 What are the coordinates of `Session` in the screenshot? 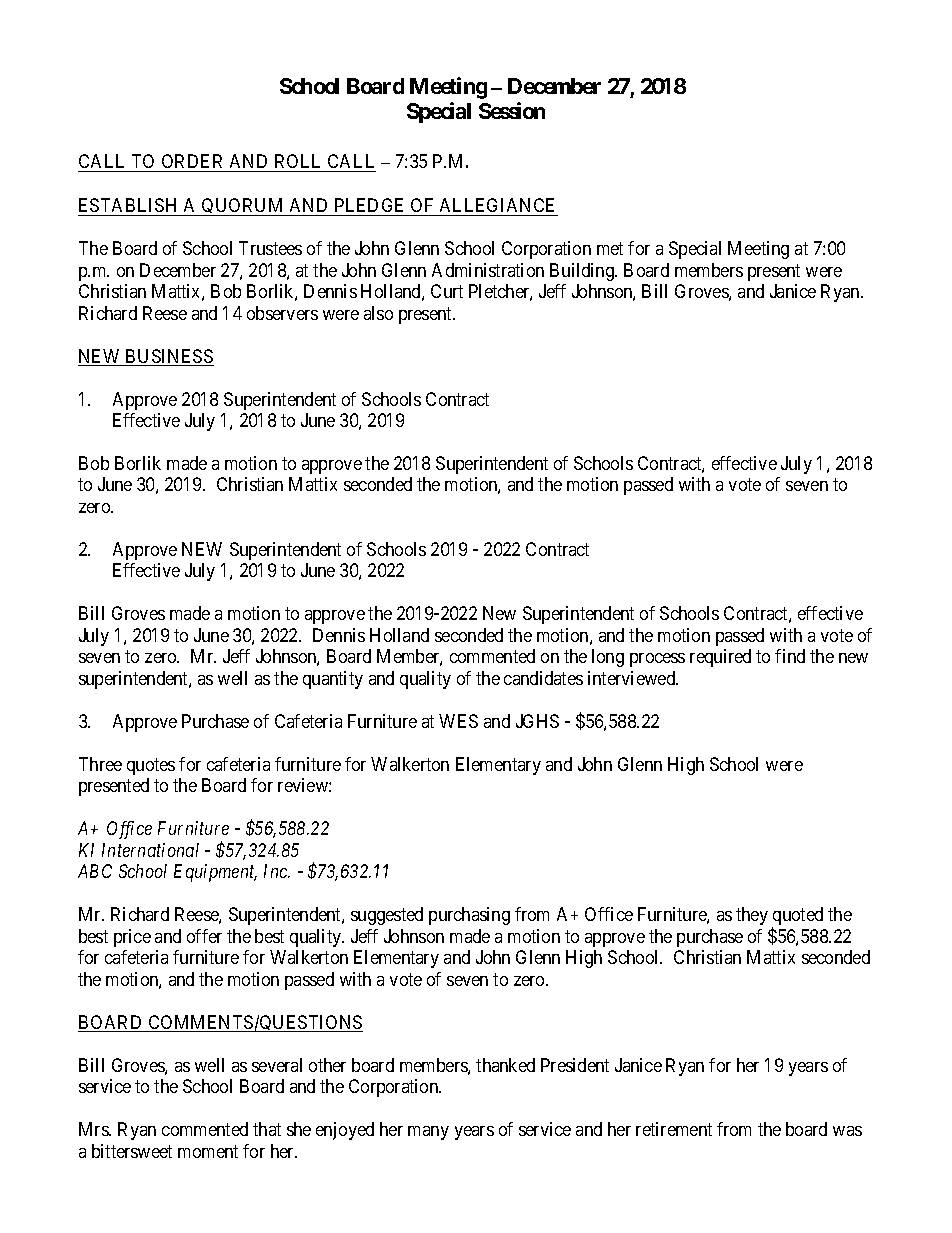 It's located at (512, 110).
